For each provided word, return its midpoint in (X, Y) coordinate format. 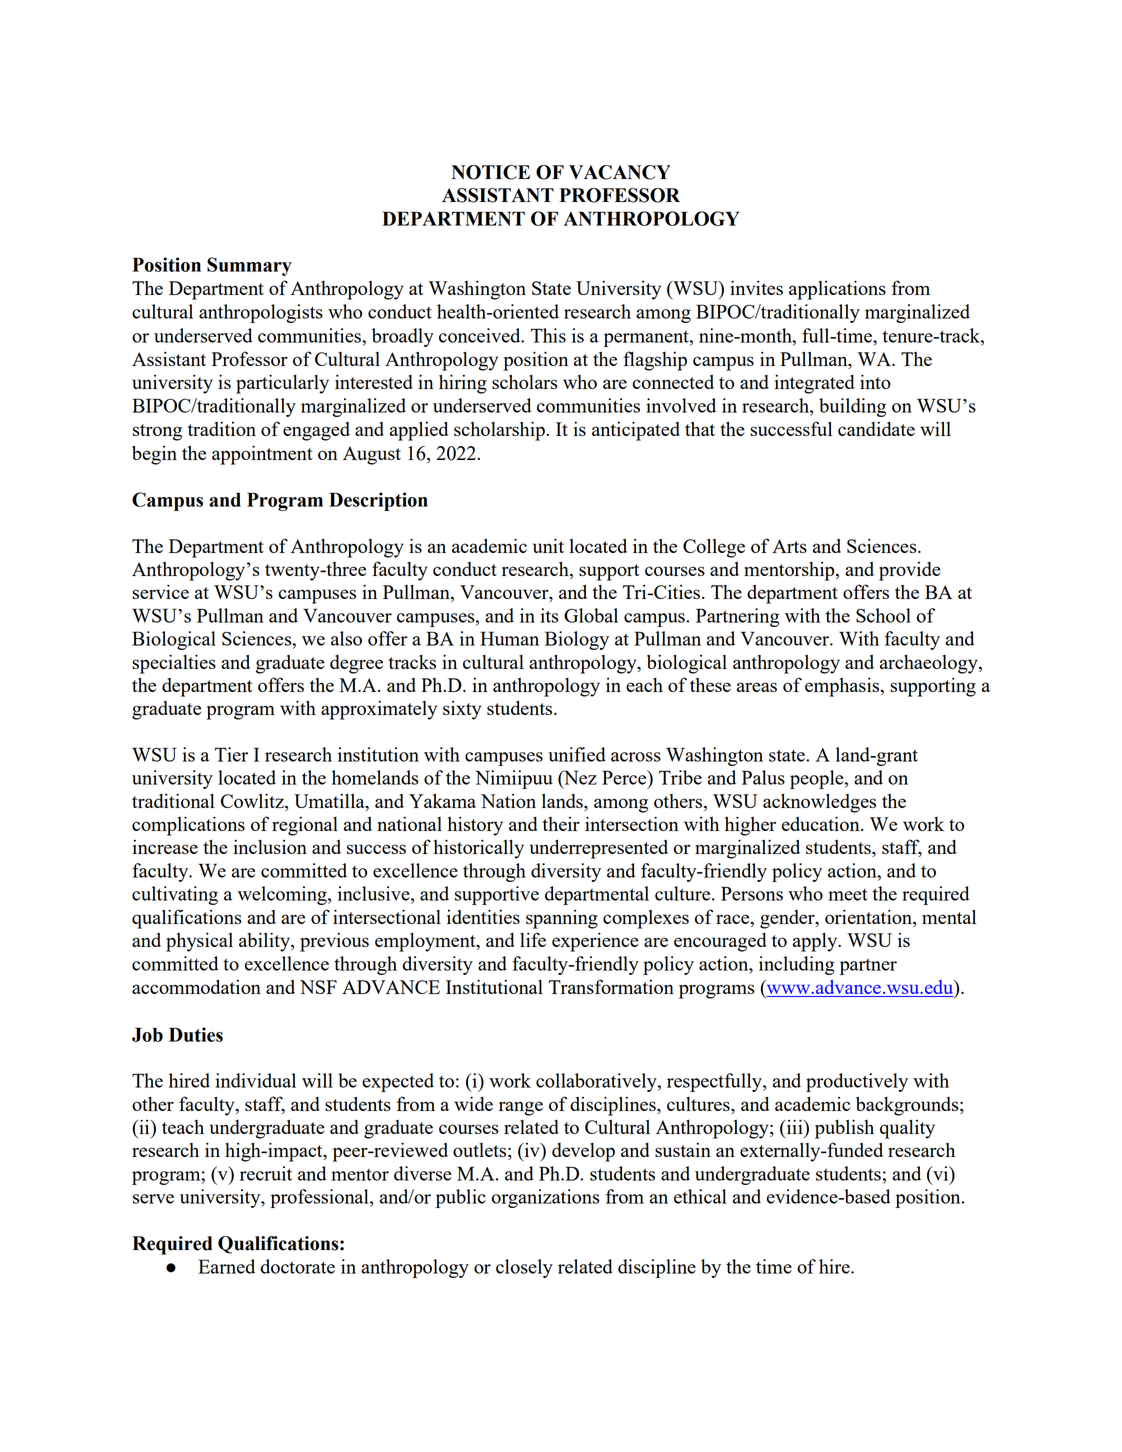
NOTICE (491, 172)
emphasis (843, 687)
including (797, 965)
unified (577, 754)
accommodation (196, 987)
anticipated (636, 431)
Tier (231, 754)
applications (837, 290)
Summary (249, 266)
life (533, 939)
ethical (700, 1196)
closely (524, 1268)
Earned (226, 1266)
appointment (262, 455)
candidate (876, 429)
